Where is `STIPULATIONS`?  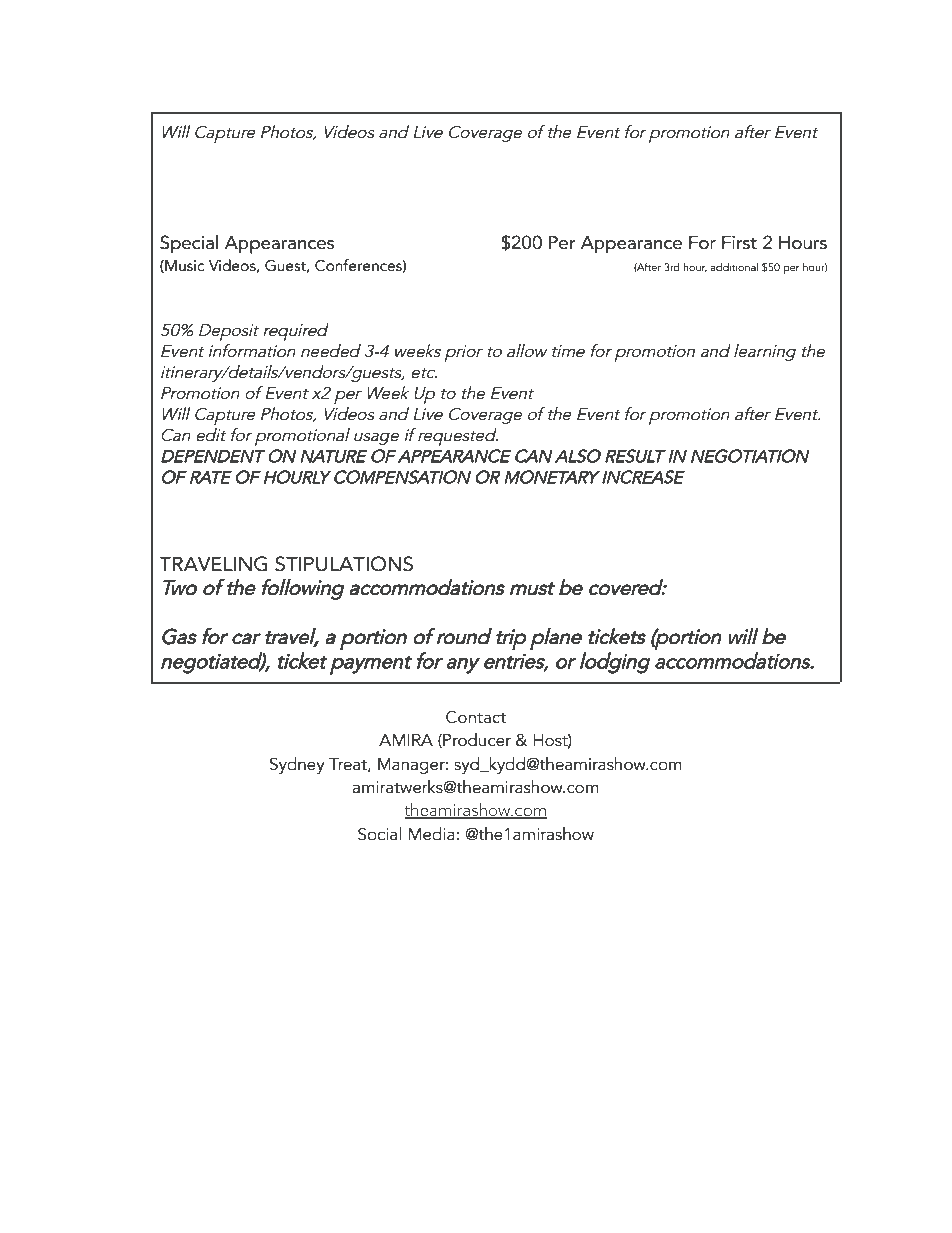
STIPULATIONS is located at coordinates (344, 564).
